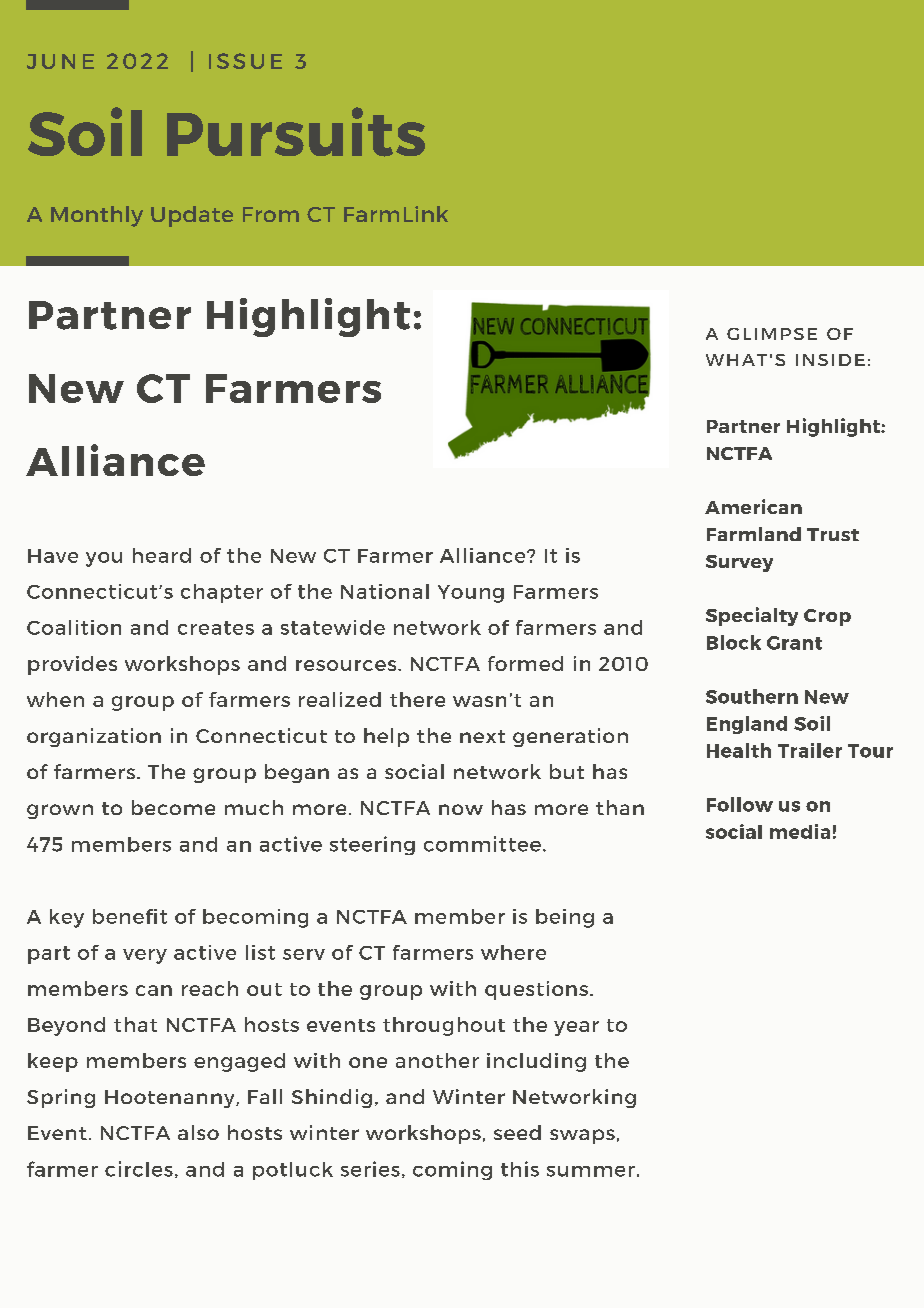  What do you see at coordinates (296, 132) in the document?
I see `Pursuits` at bounding box center [296, 132].
